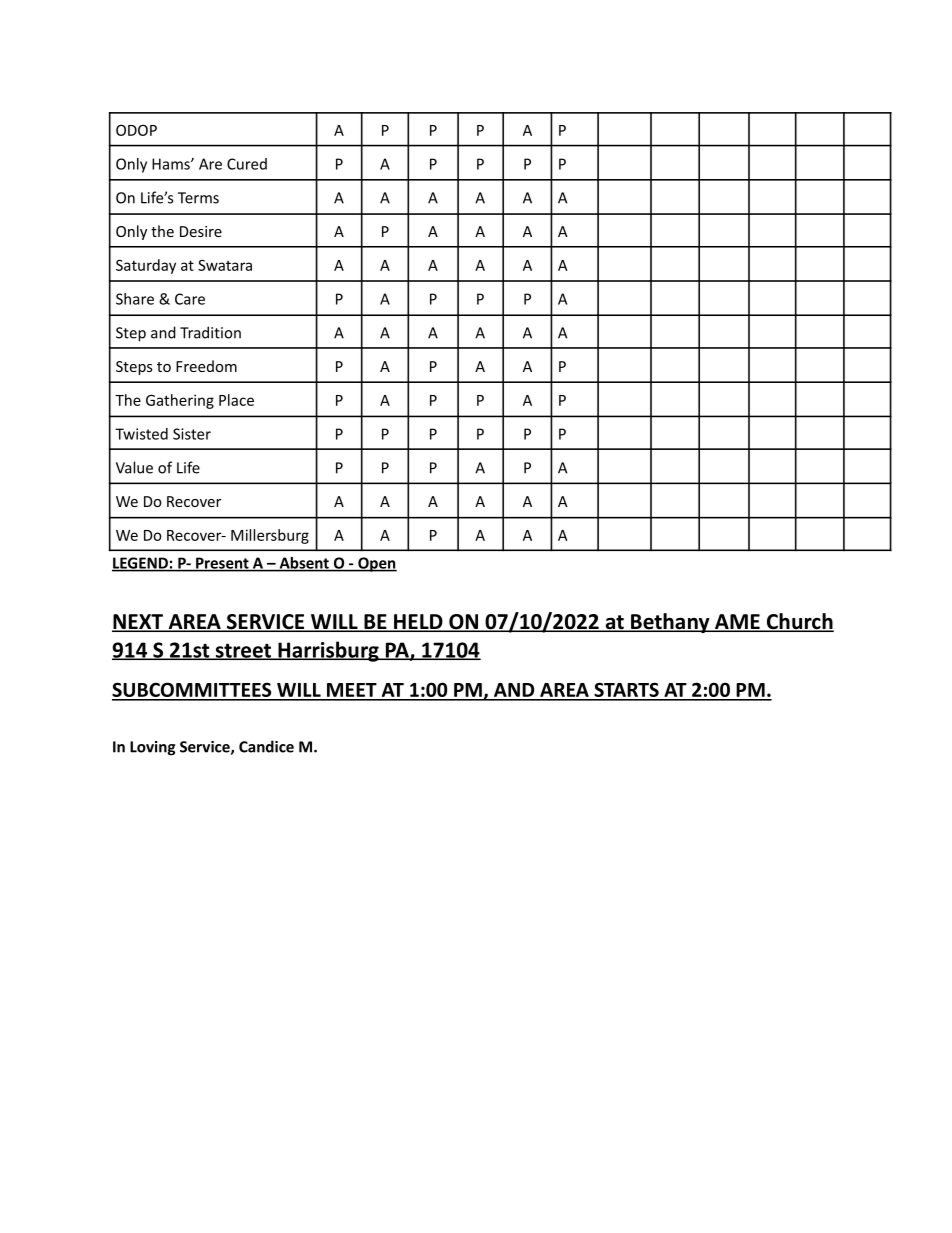 The image size is (952, 1233). I want to click on STARTS, so click(626, 691).
